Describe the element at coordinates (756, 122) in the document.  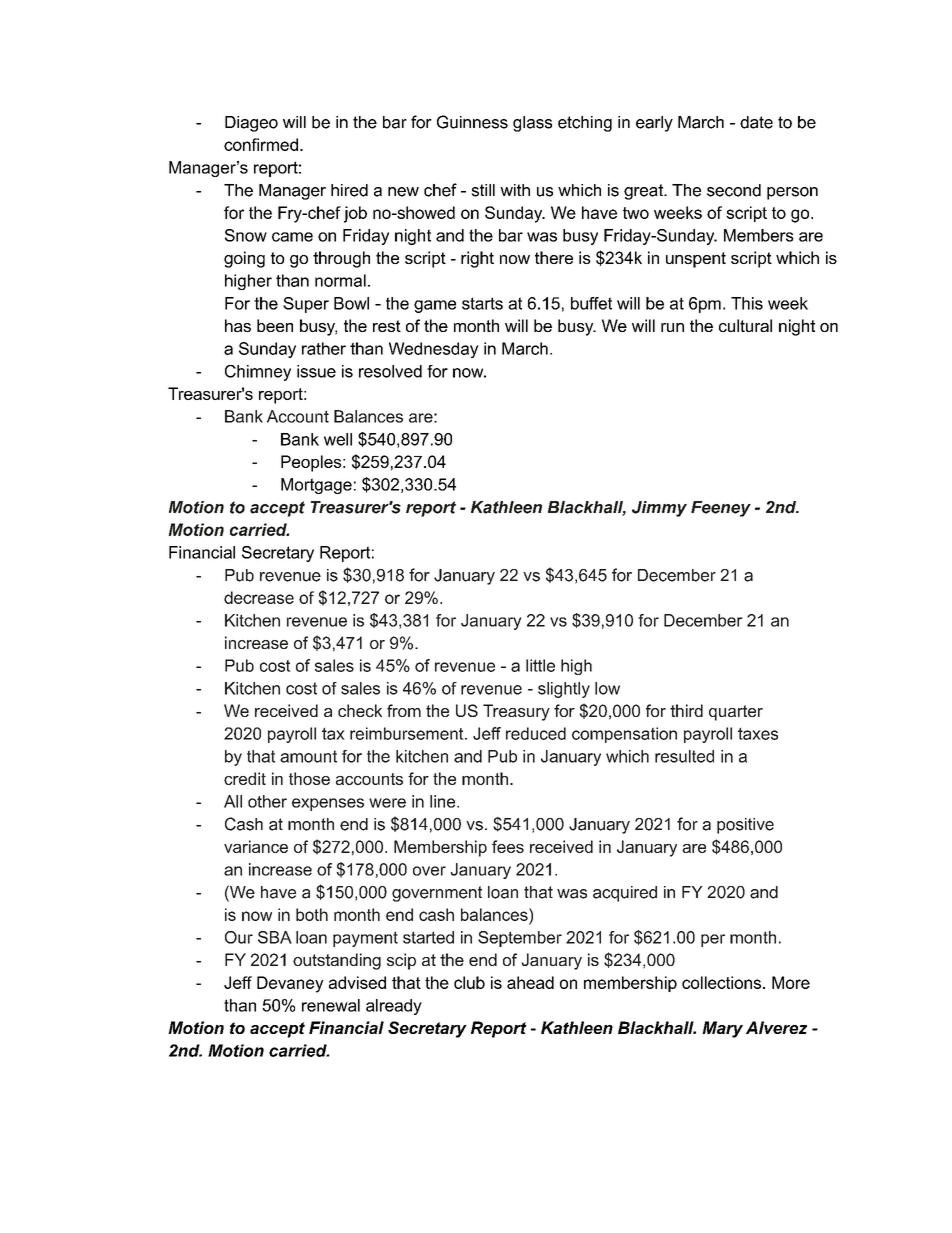
I see `date` at that location.
